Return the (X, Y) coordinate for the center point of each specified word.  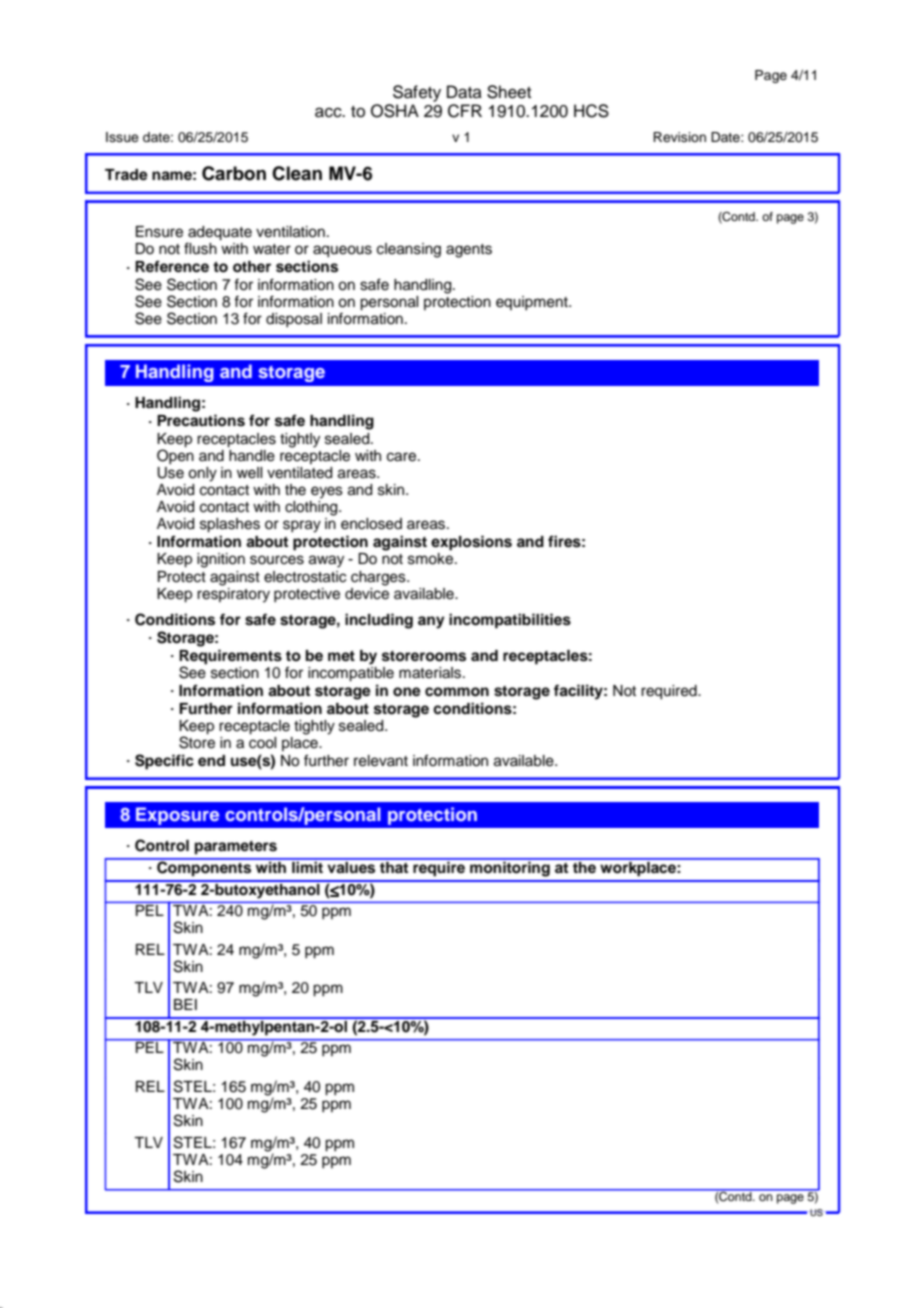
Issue (122, 137)
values (351, 866)
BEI (185, 1004)
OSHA (395, 111)
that (394, 866)
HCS (591, 111)
